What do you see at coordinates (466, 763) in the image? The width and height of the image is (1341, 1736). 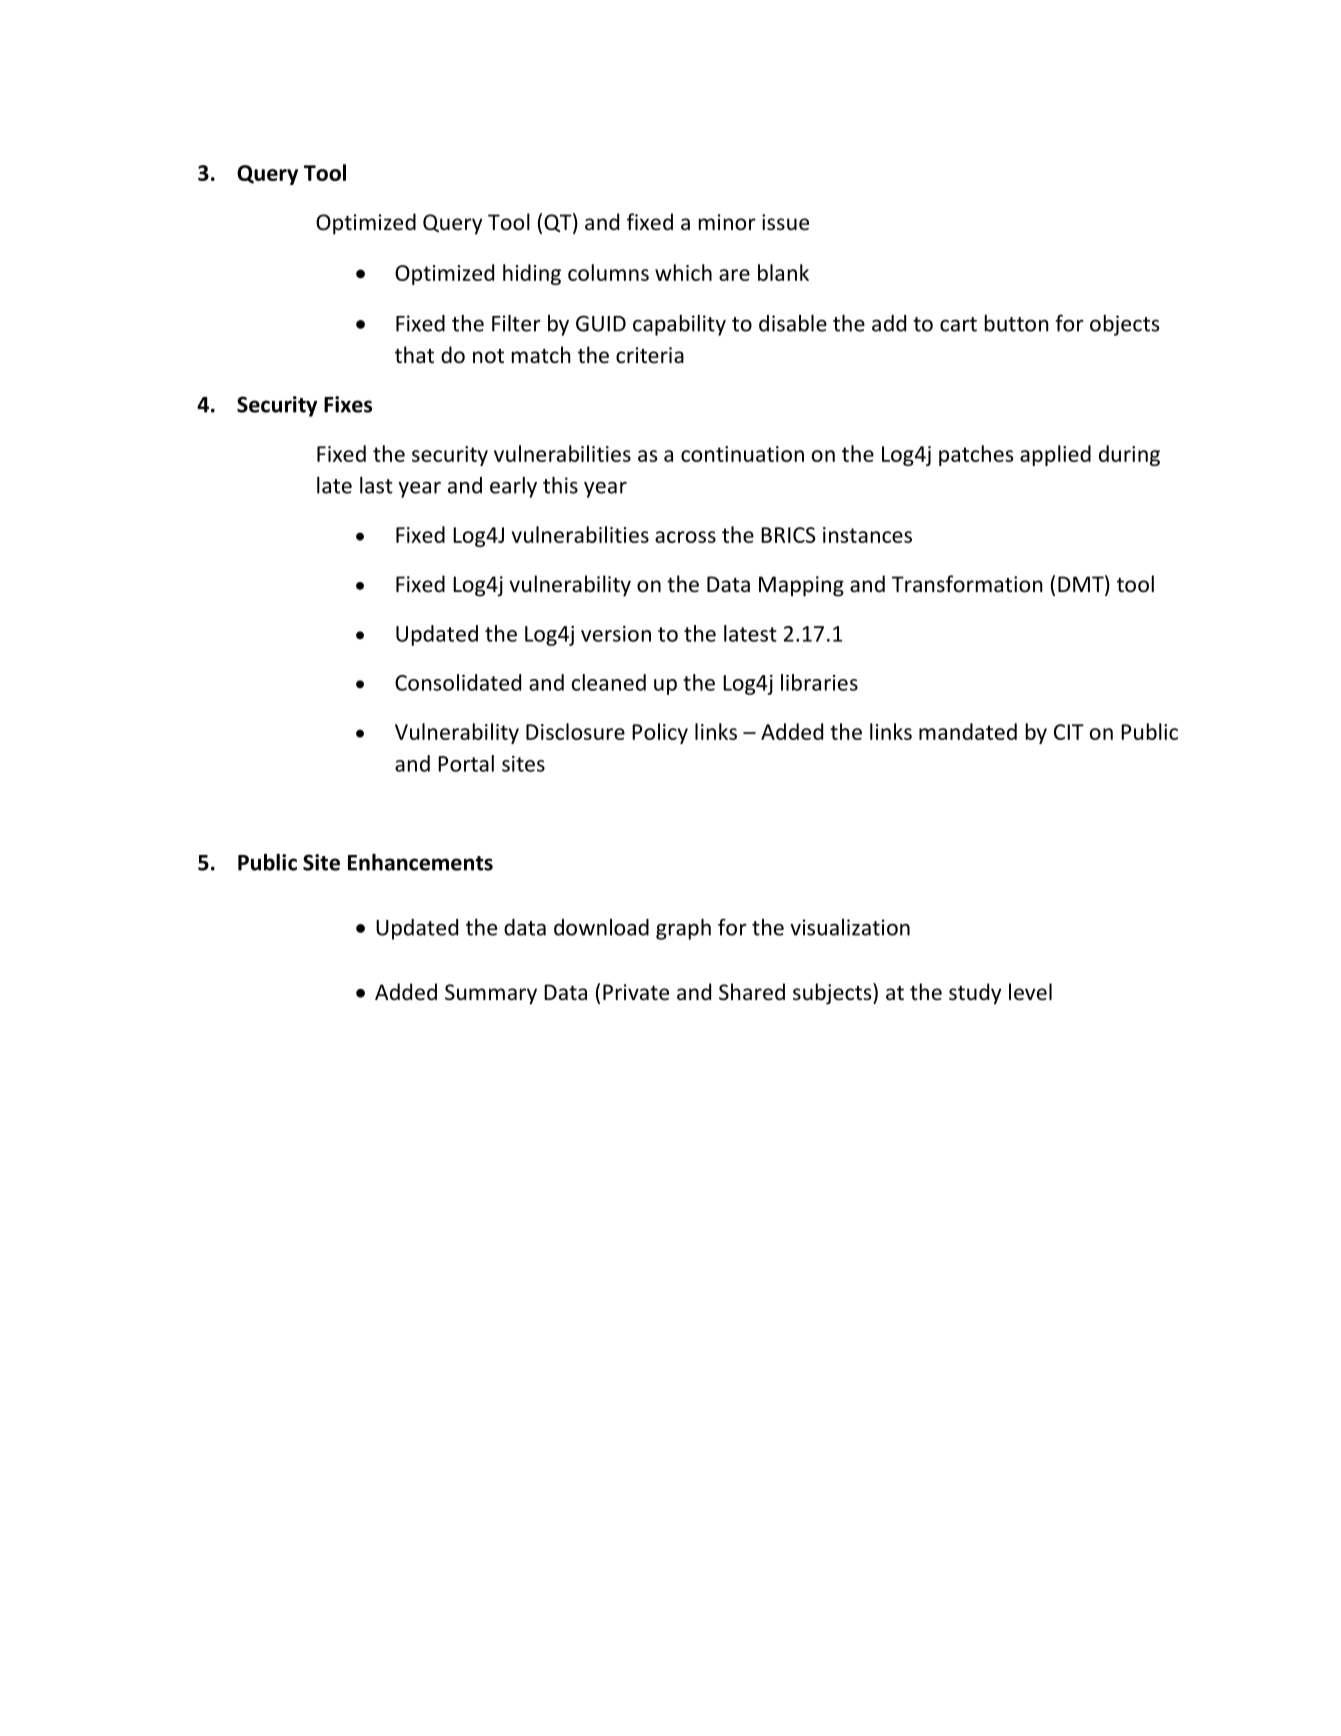 I see `Portal` at bounding box center [466, 763].
